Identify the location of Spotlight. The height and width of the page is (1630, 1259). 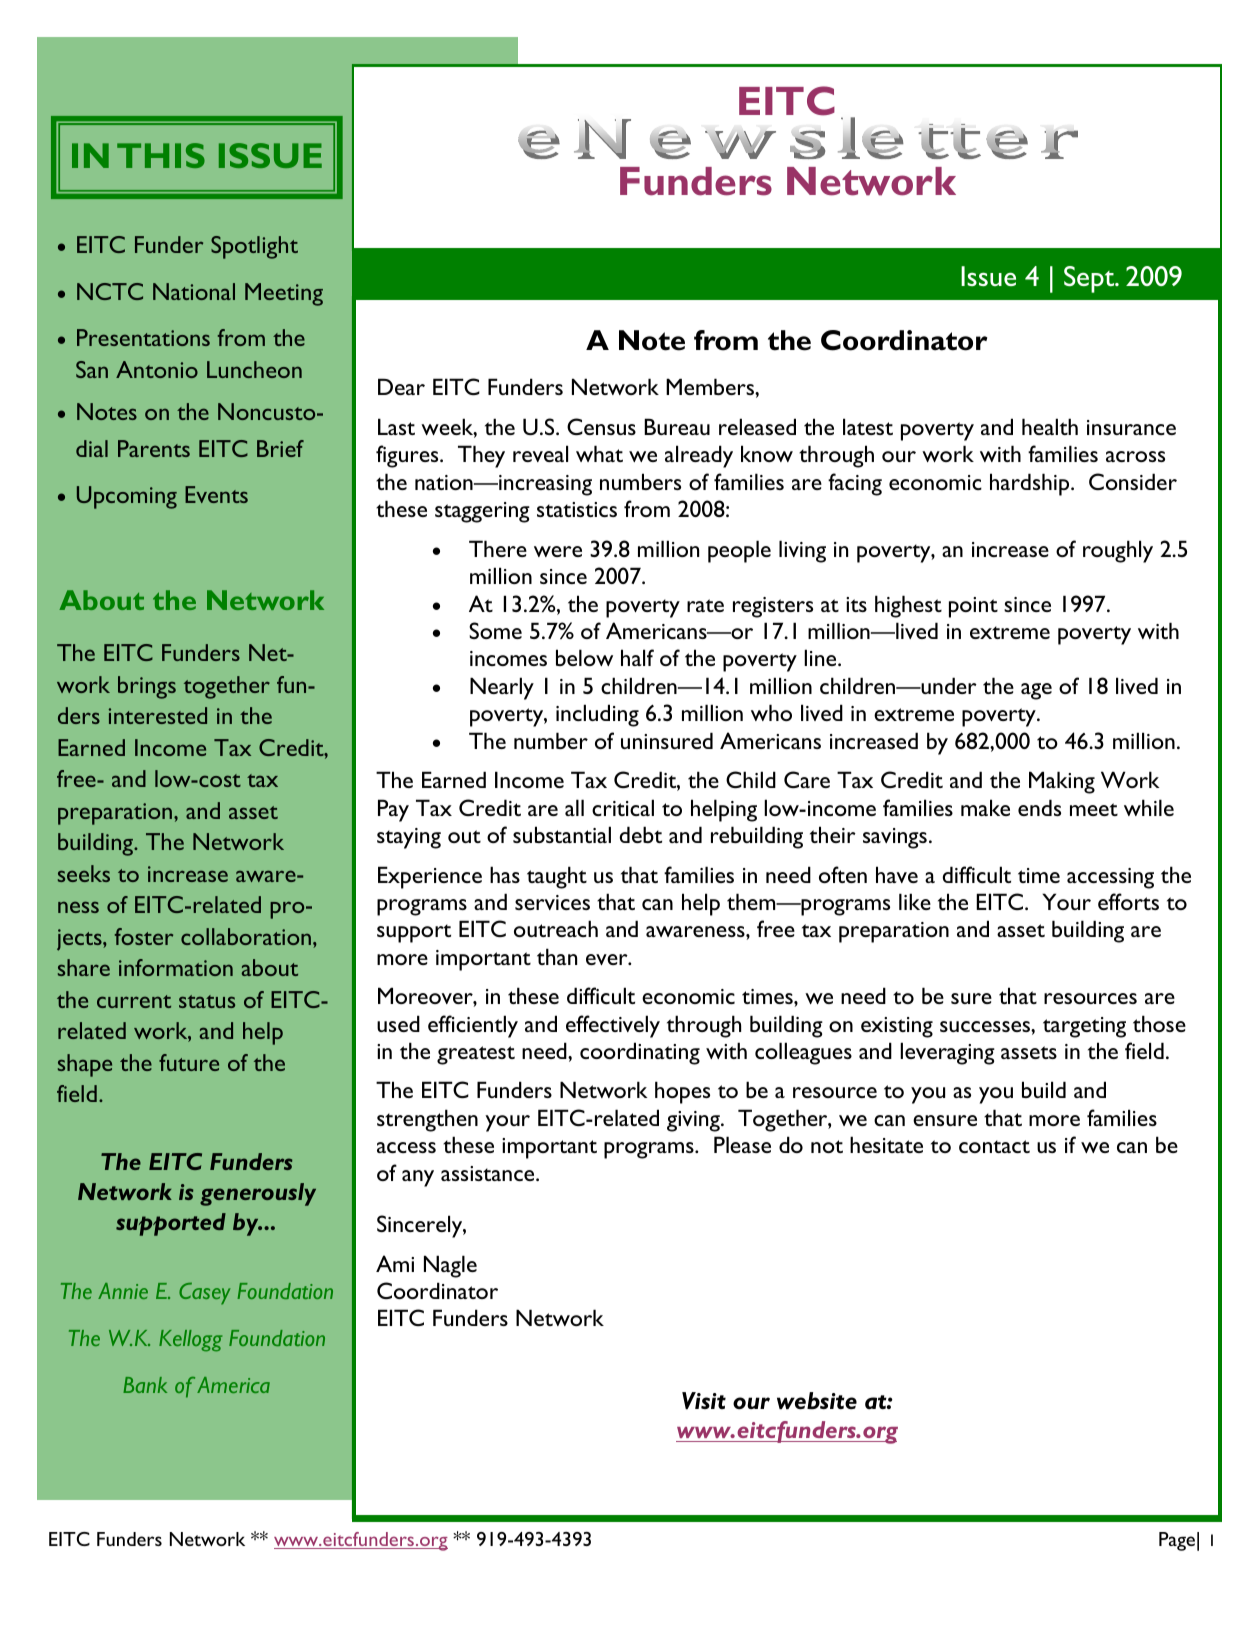
(254, 247).
